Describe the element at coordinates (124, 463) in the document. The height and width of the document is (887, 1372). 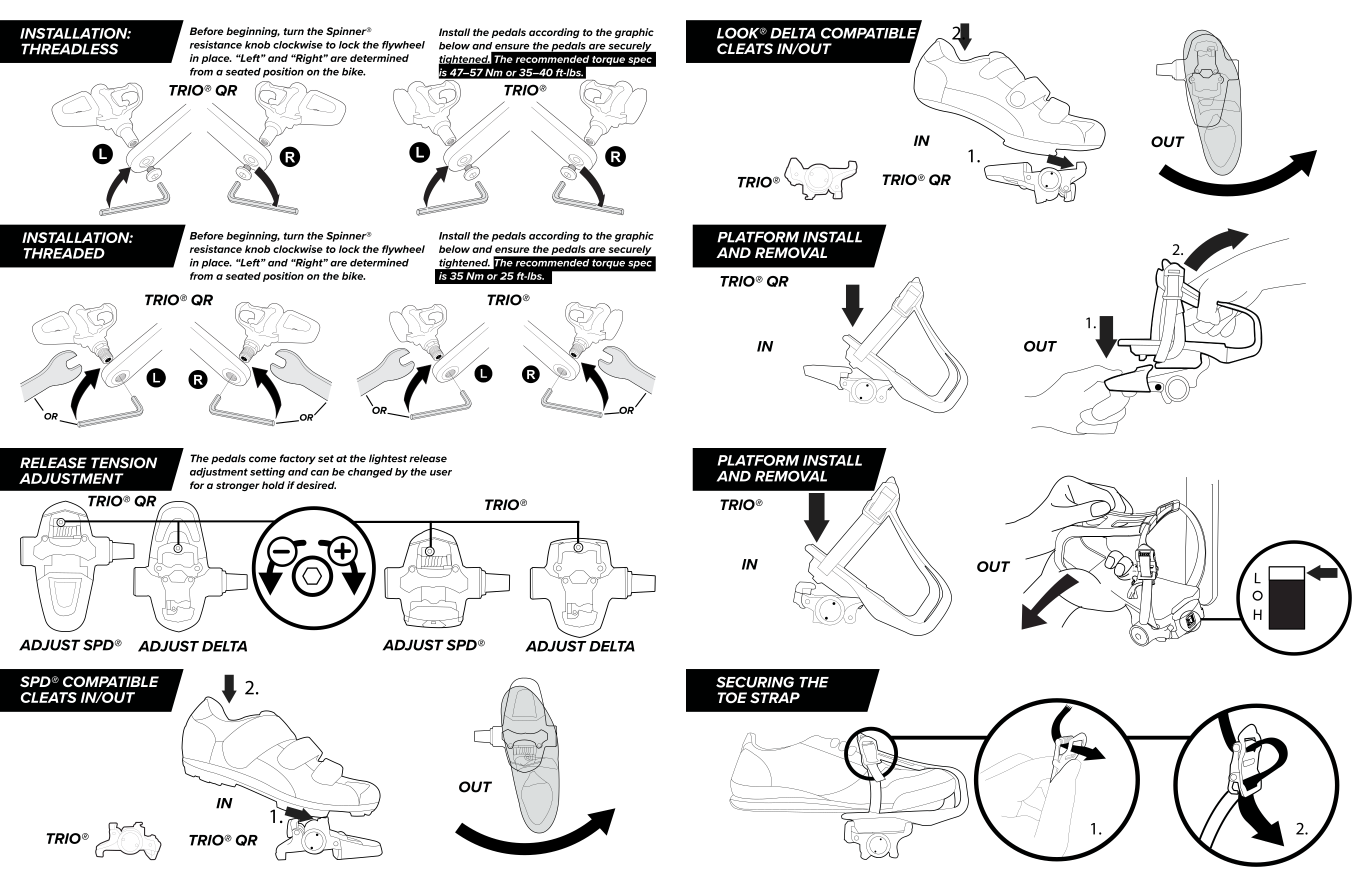
I see `TENSION` at that location.
